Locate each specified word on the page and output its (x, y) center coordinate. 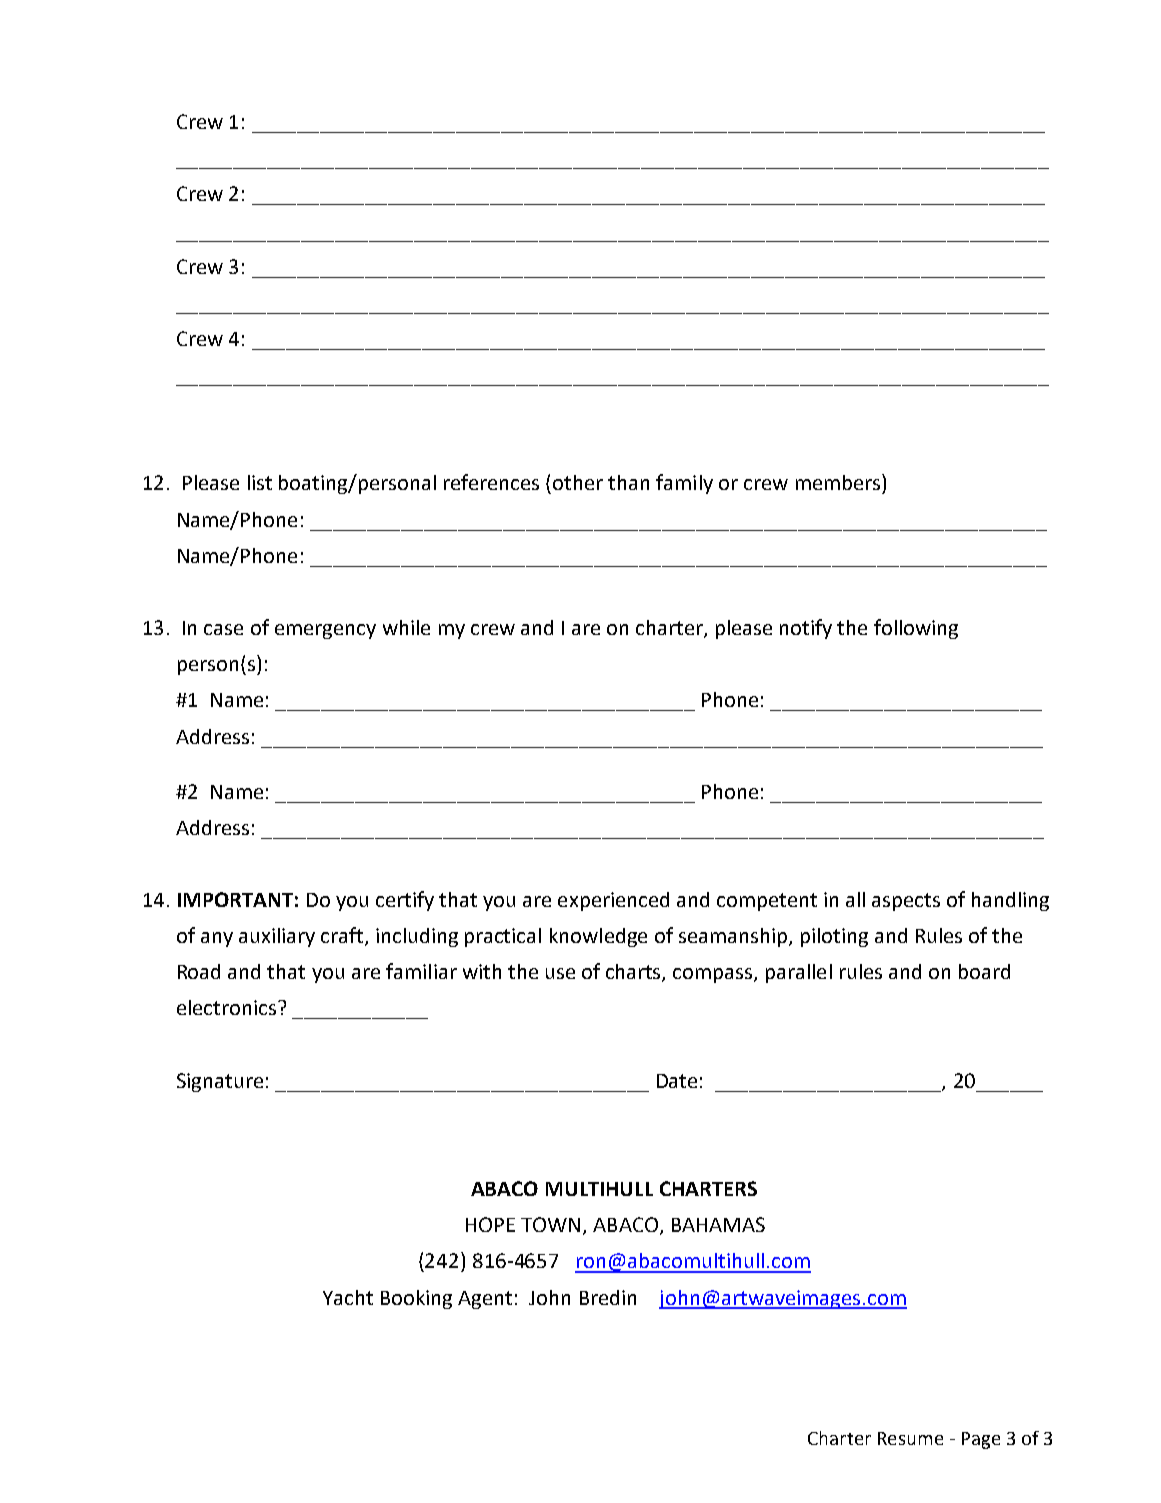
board (984, 971)
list (260, 482)
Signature (220, 1082)
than (628, 482)
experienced (613, 901)
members (839, 482)
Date (677, 1081)
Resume (910, 1438)
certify (405, 901)
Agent (485, 1300)
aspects (906, 902)
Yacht (348, 1297)
